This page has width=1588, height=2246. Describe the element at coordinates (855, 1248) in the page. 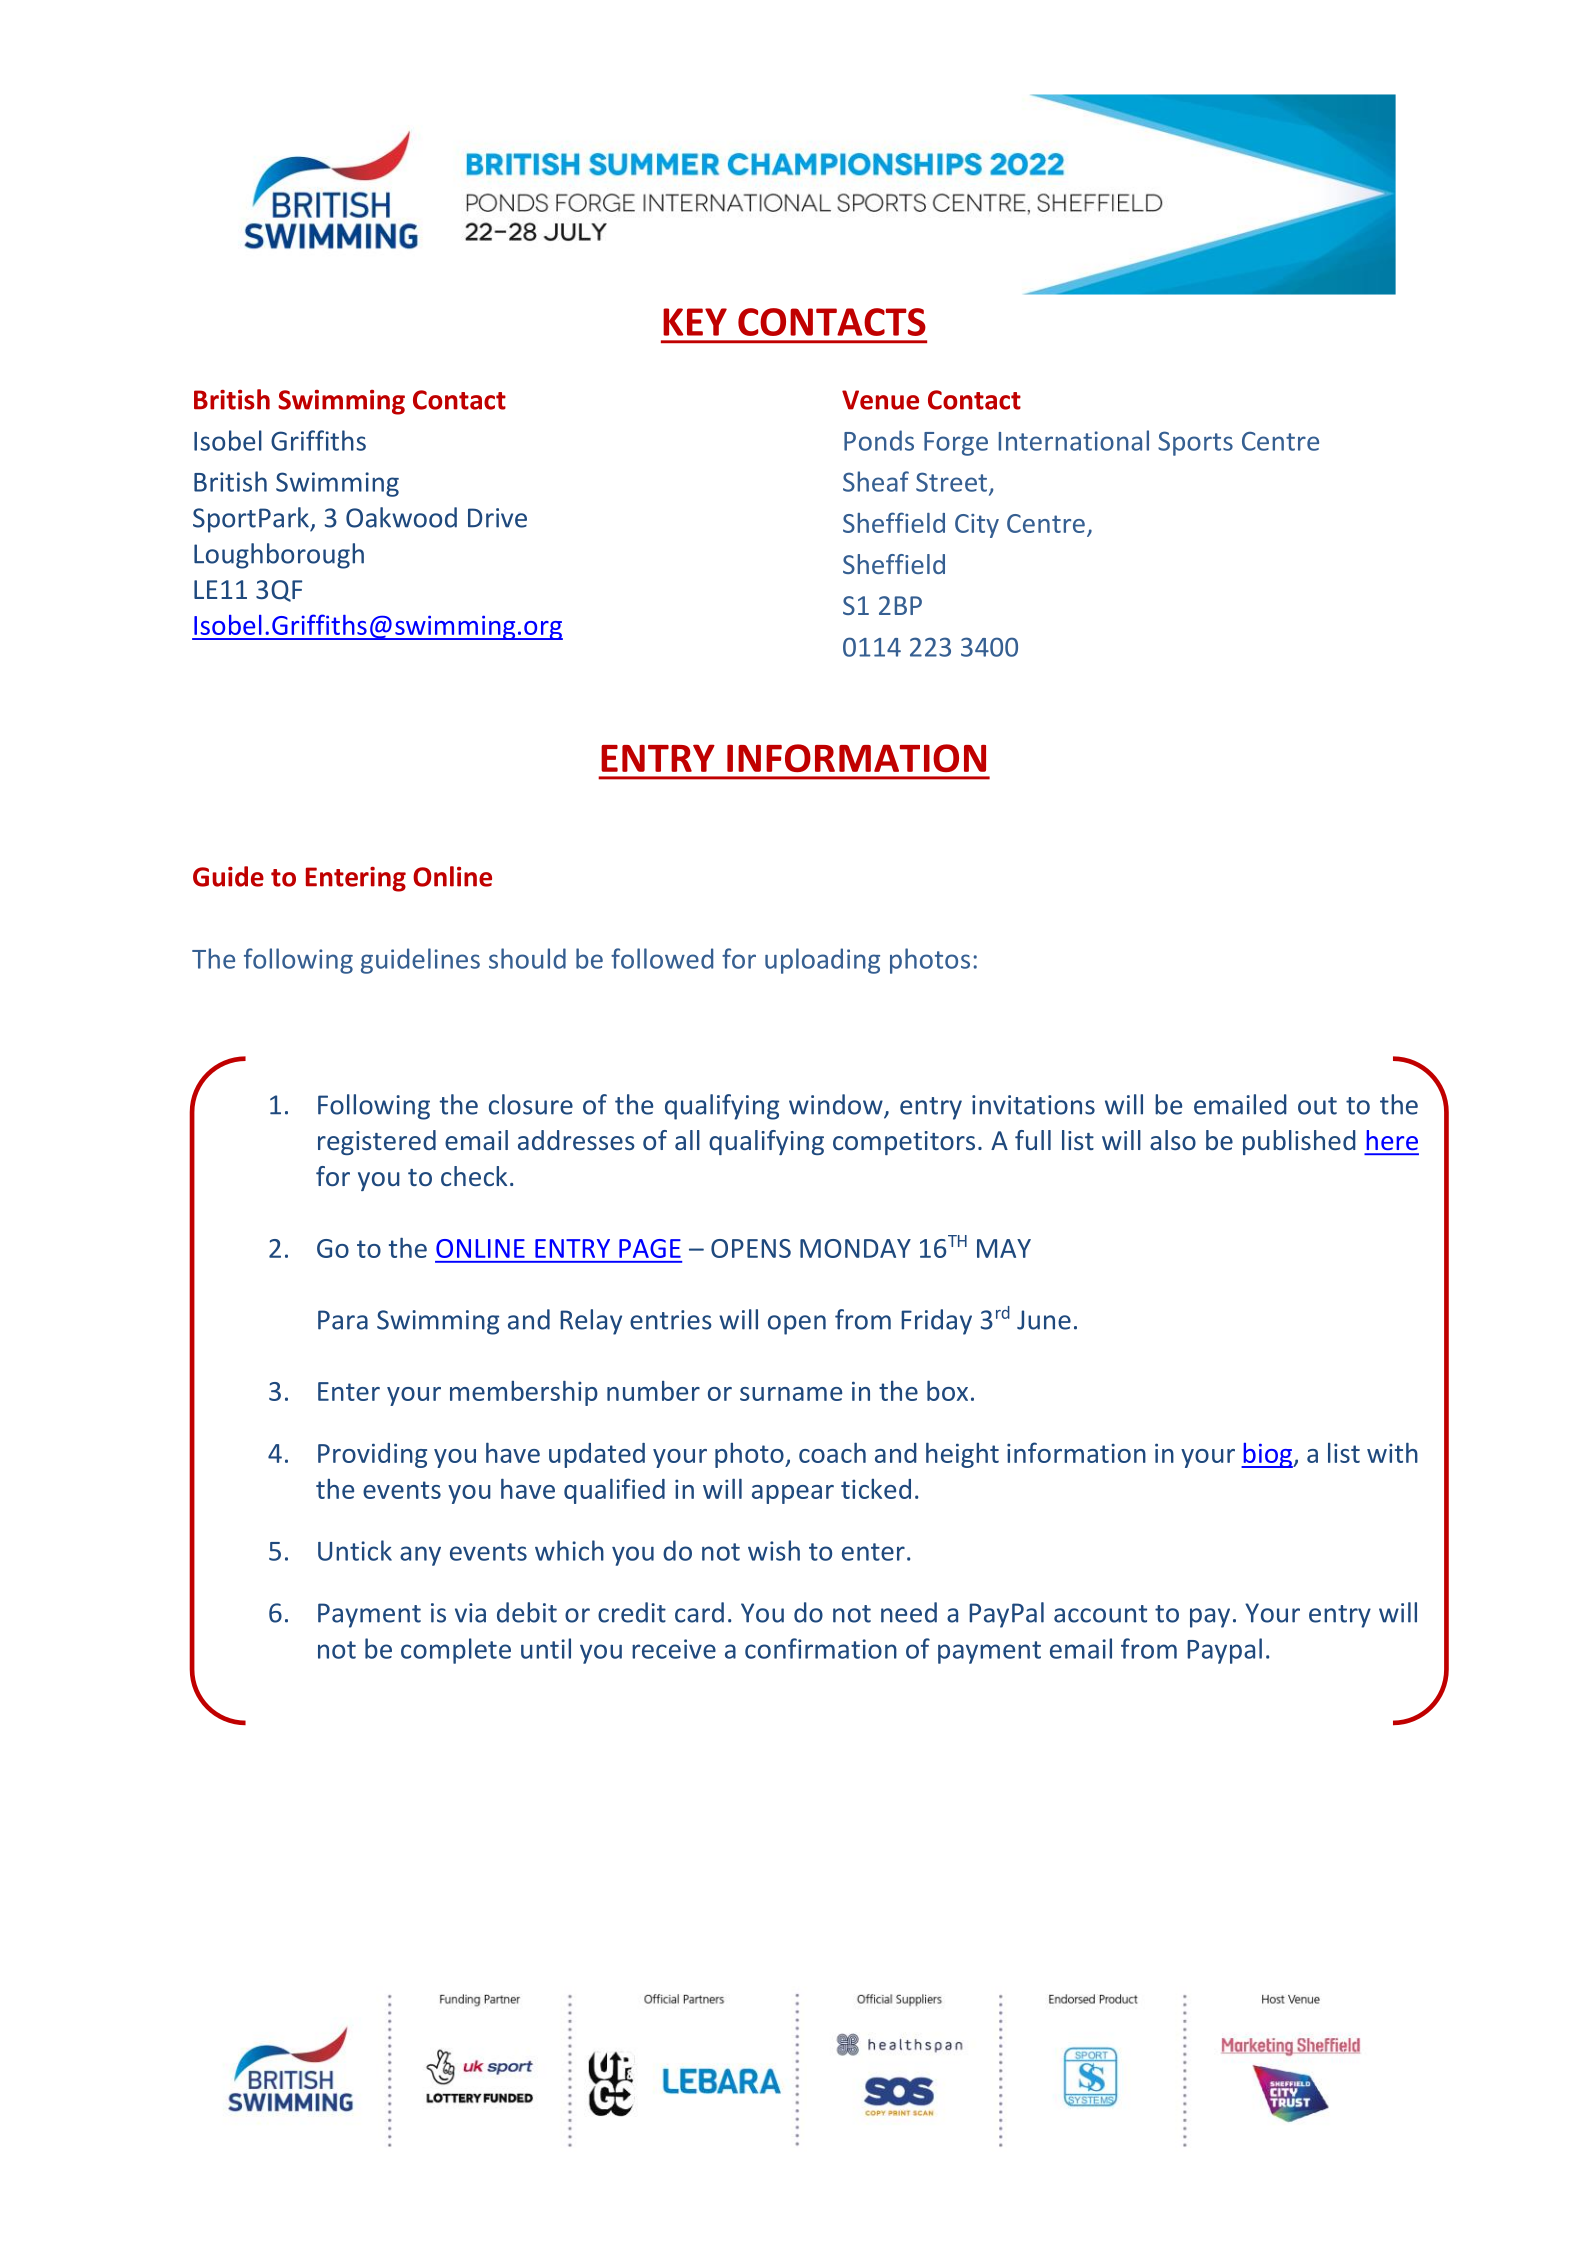

I see `MONDAY` at that location.
